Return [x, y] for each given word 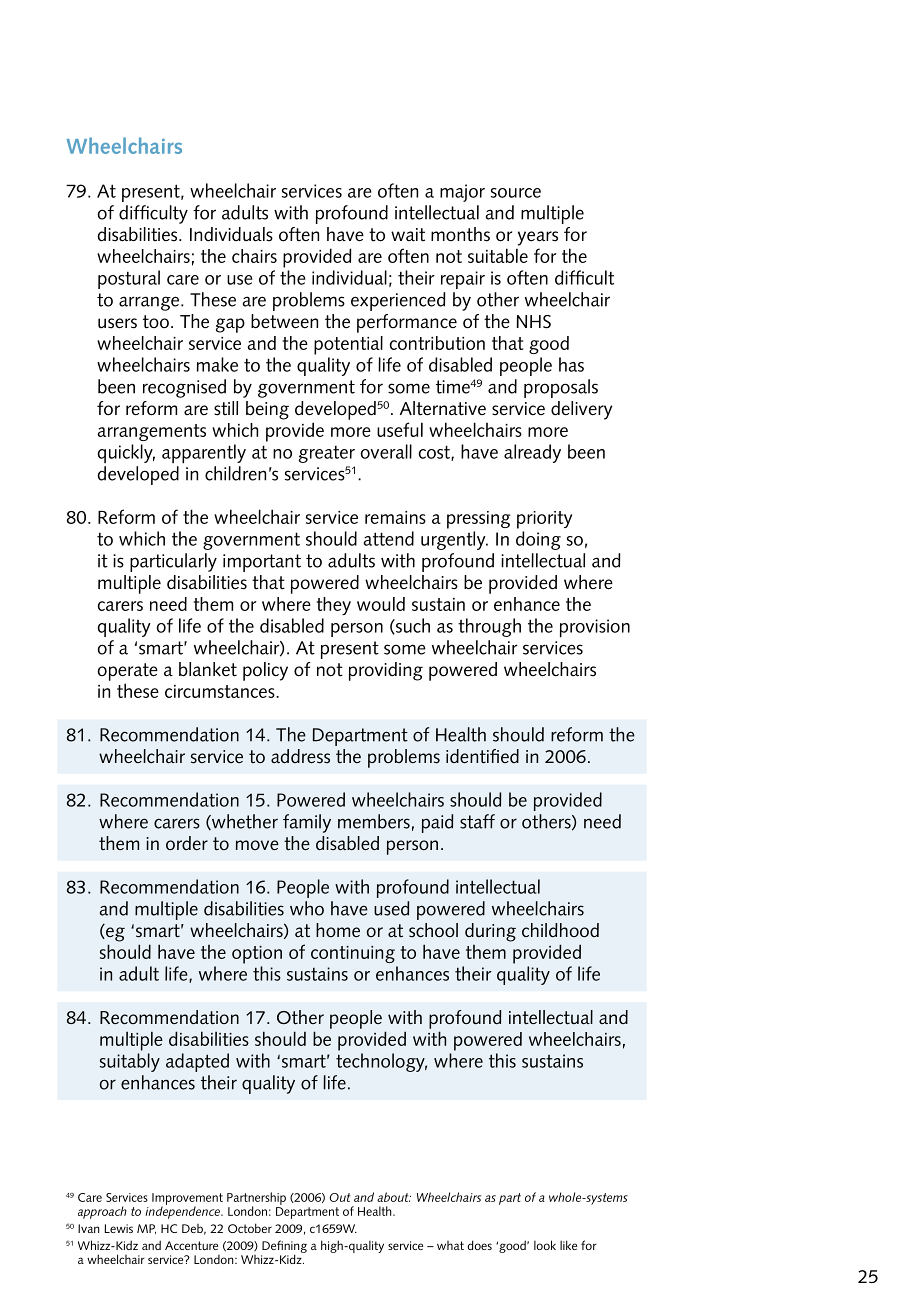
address [300, 756]
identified [482, 756]
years [538, 238]
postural [129, 279]
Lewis [118, 1228]
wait [408, 234]
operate [127, 672]
